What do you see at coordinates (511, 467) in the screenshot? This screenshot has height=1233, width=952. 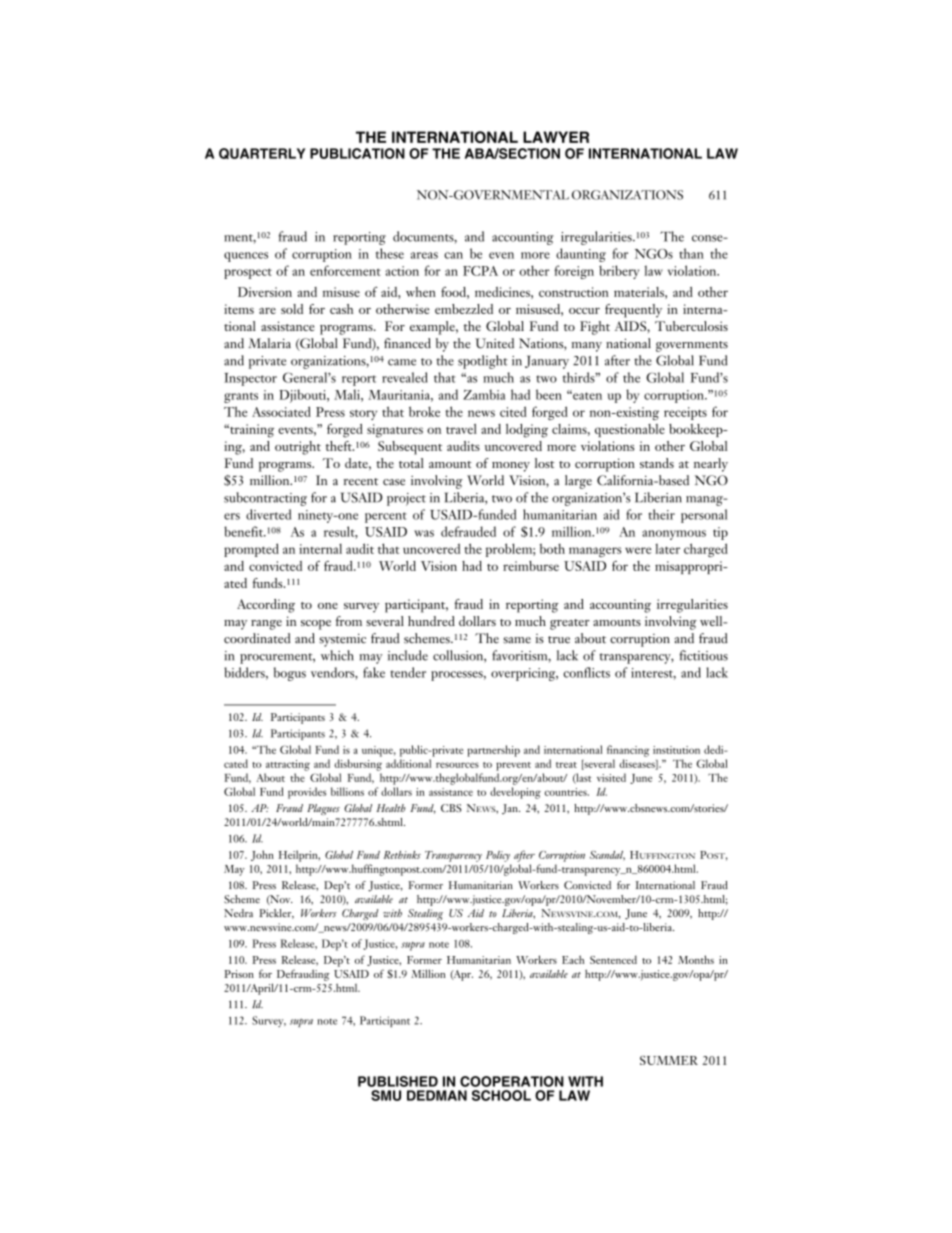 I see `money` at bounding box center [511, 467].
